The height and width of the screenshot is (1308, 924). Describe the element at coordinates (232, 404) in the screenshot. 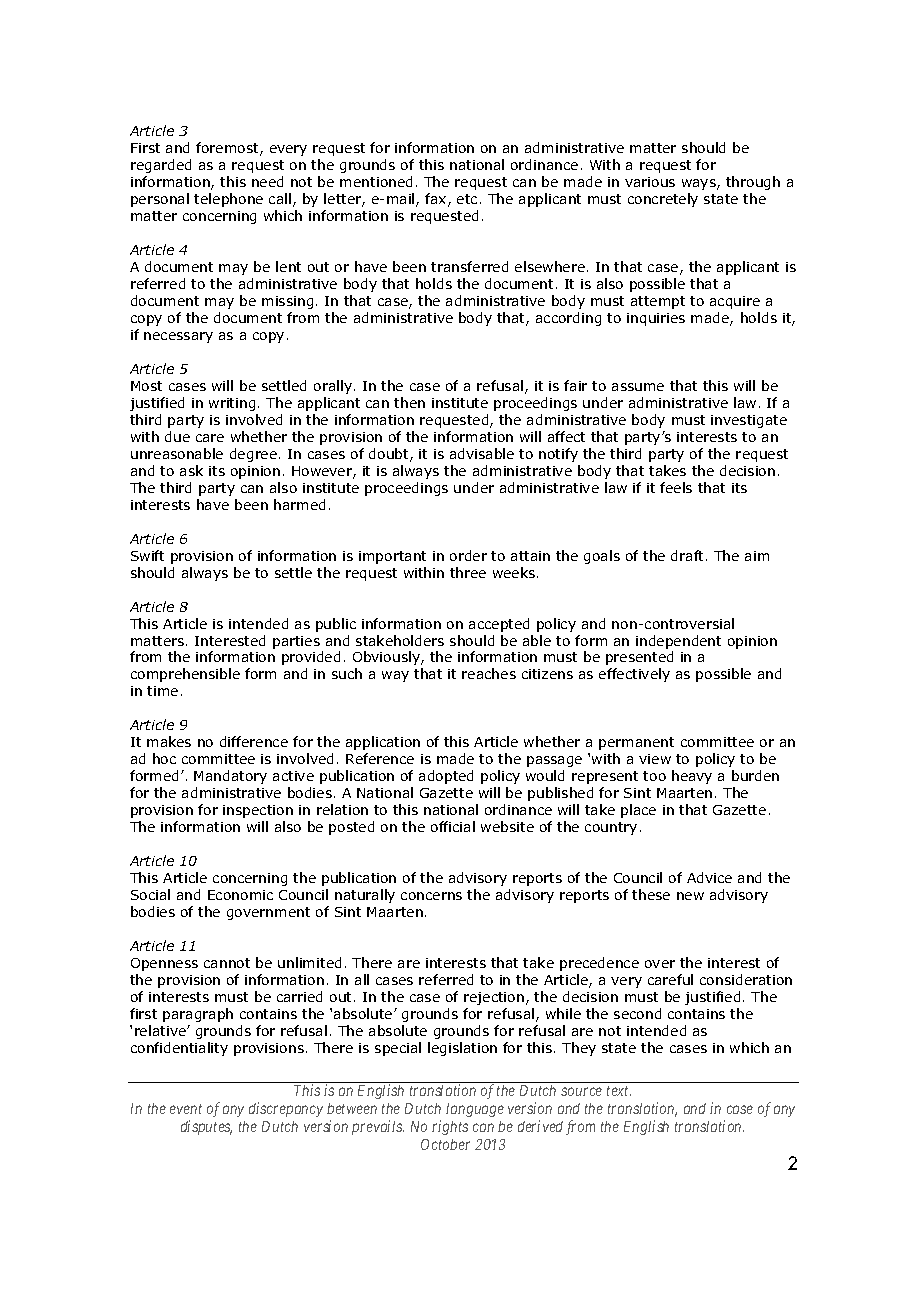

I see `writing` at that location.
